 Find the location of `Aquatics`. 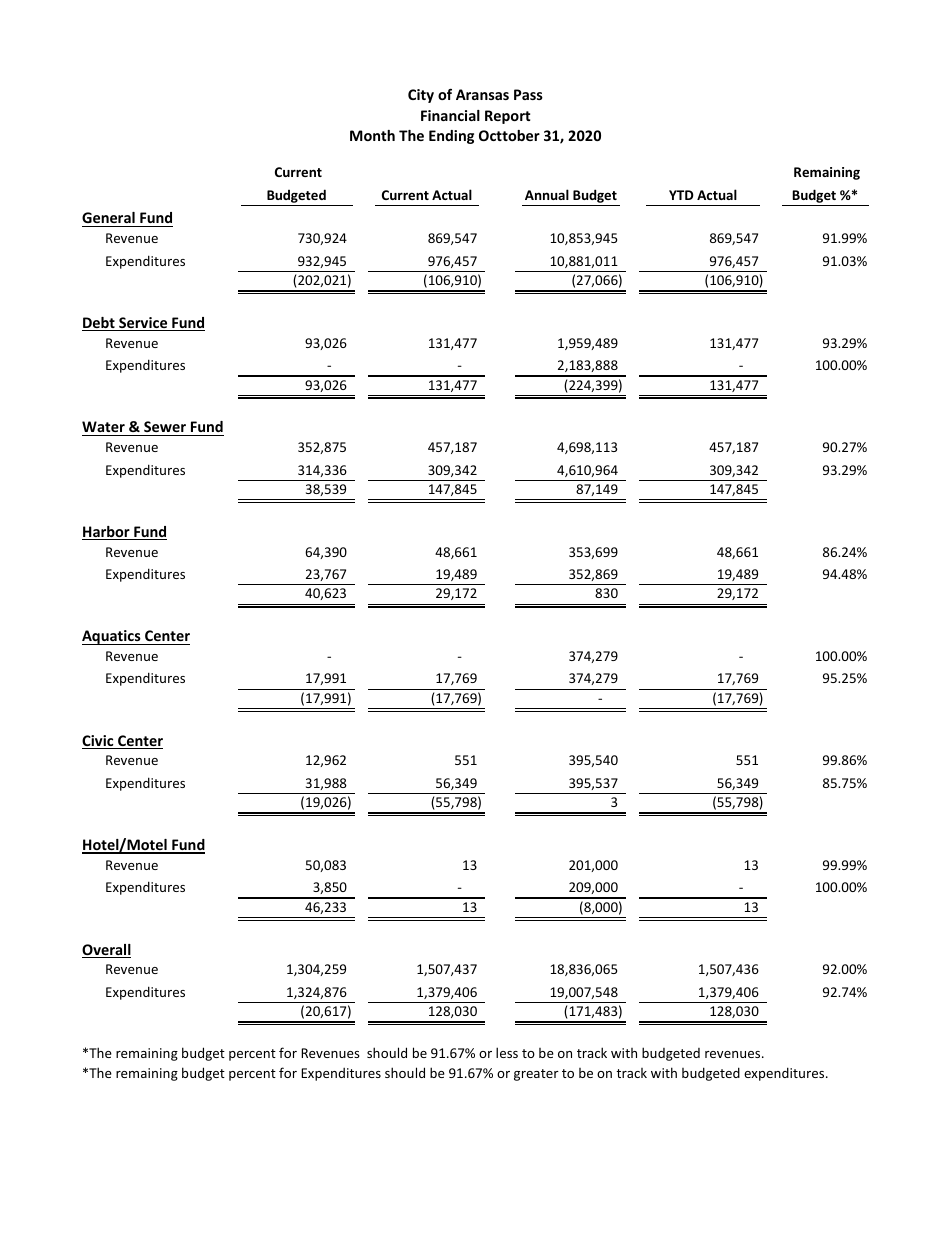

Aquatics is located at coordinates (112, 637).
